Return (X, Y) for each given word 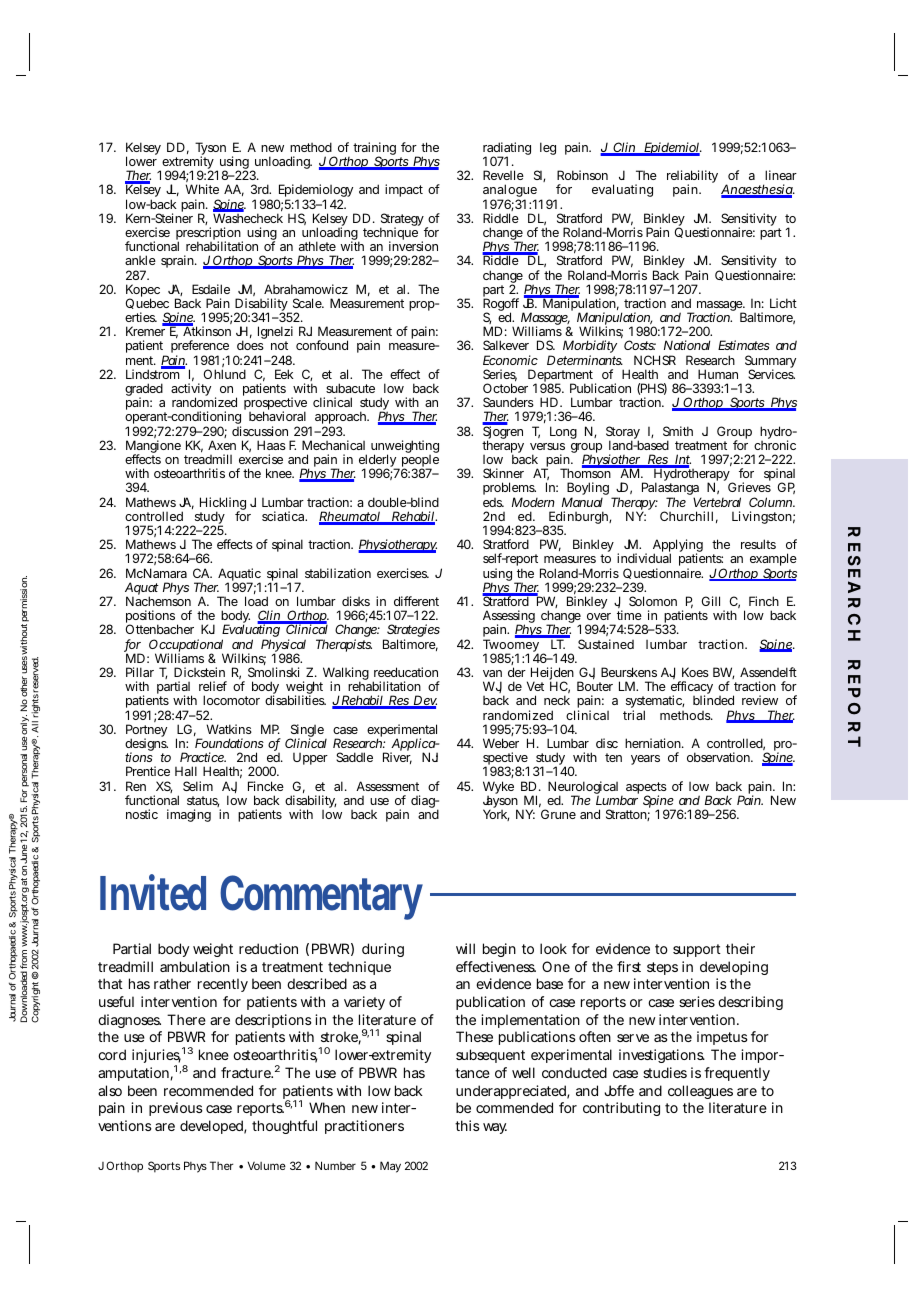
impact (404, 190)
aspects (646, 789)
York (495, 815)
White (202, 189)
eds (493, 502)
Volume (267, 1165)
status (203, 801)
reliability (692, 178)
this (467, 1125)
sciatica (284, 516)
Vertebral (717, 502)
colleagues (700, 1092)
